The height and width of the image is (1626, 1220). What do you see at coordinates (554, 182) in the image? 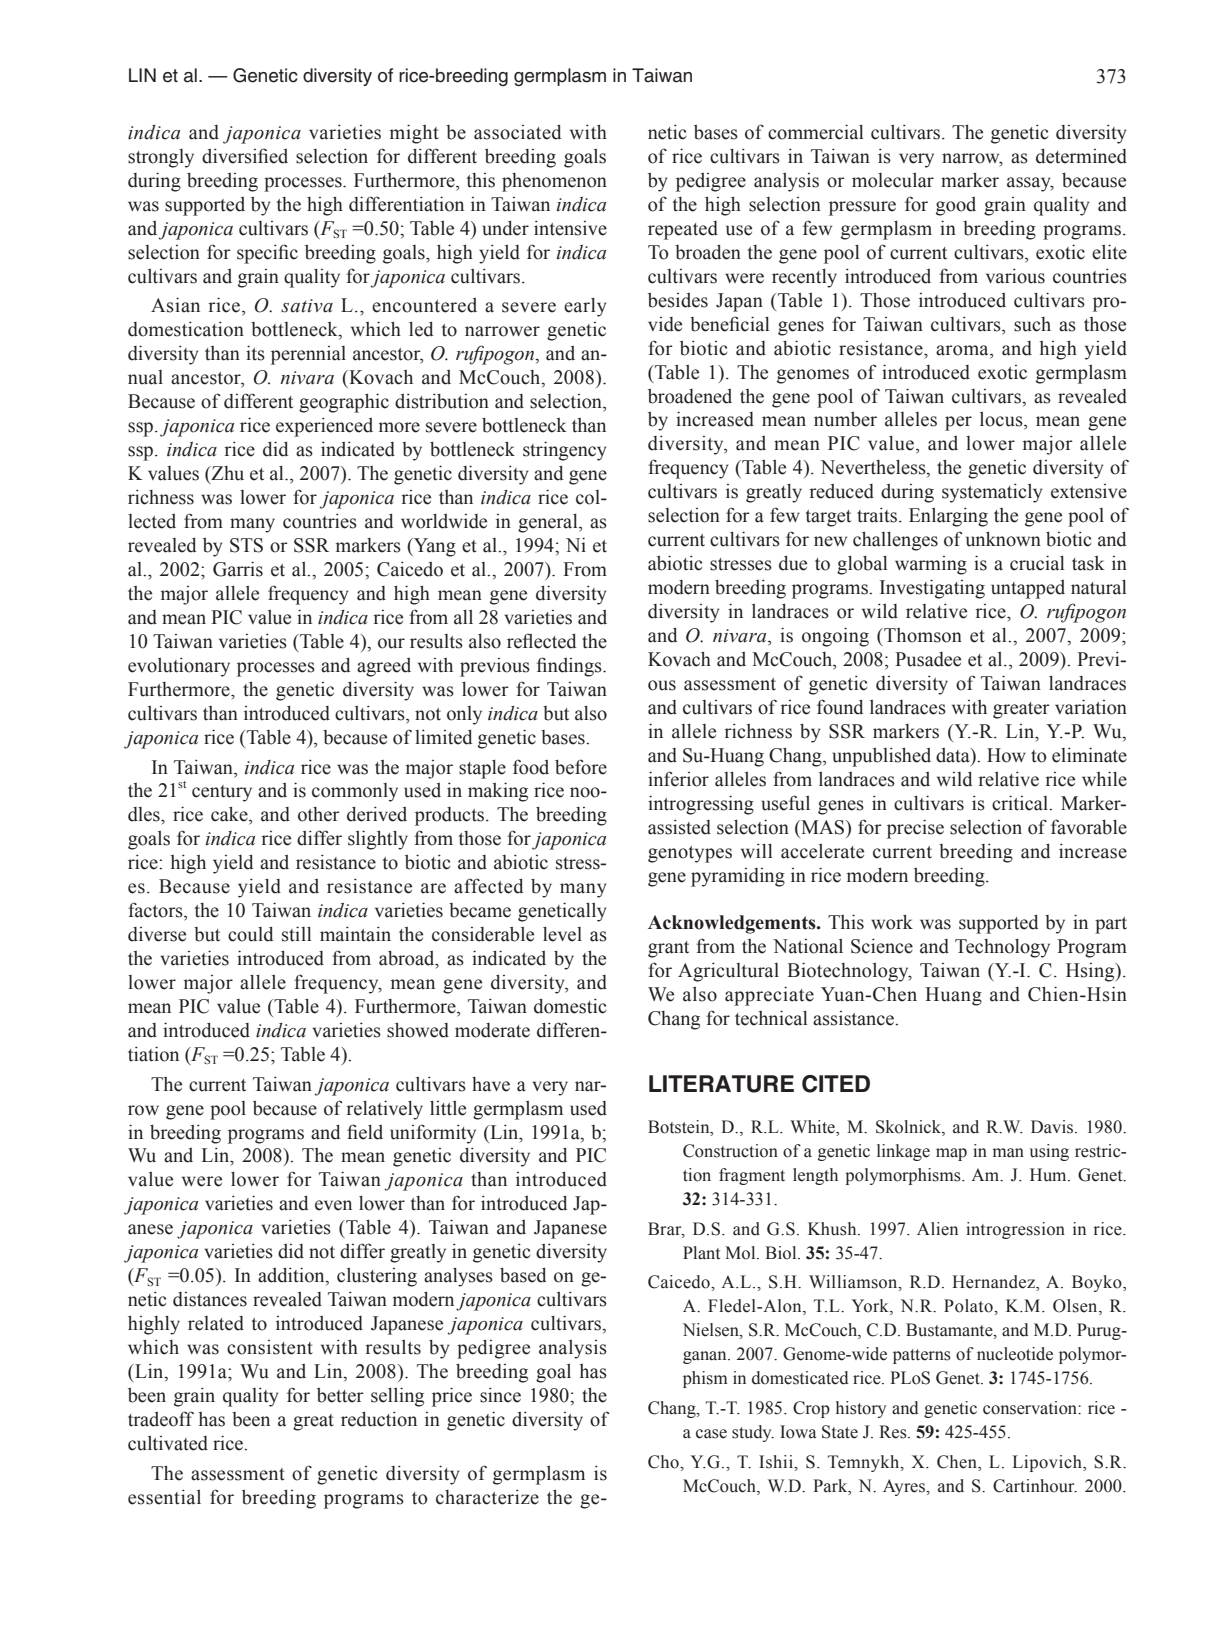
I see `phenomenon` at bounding box center [554, 182].
